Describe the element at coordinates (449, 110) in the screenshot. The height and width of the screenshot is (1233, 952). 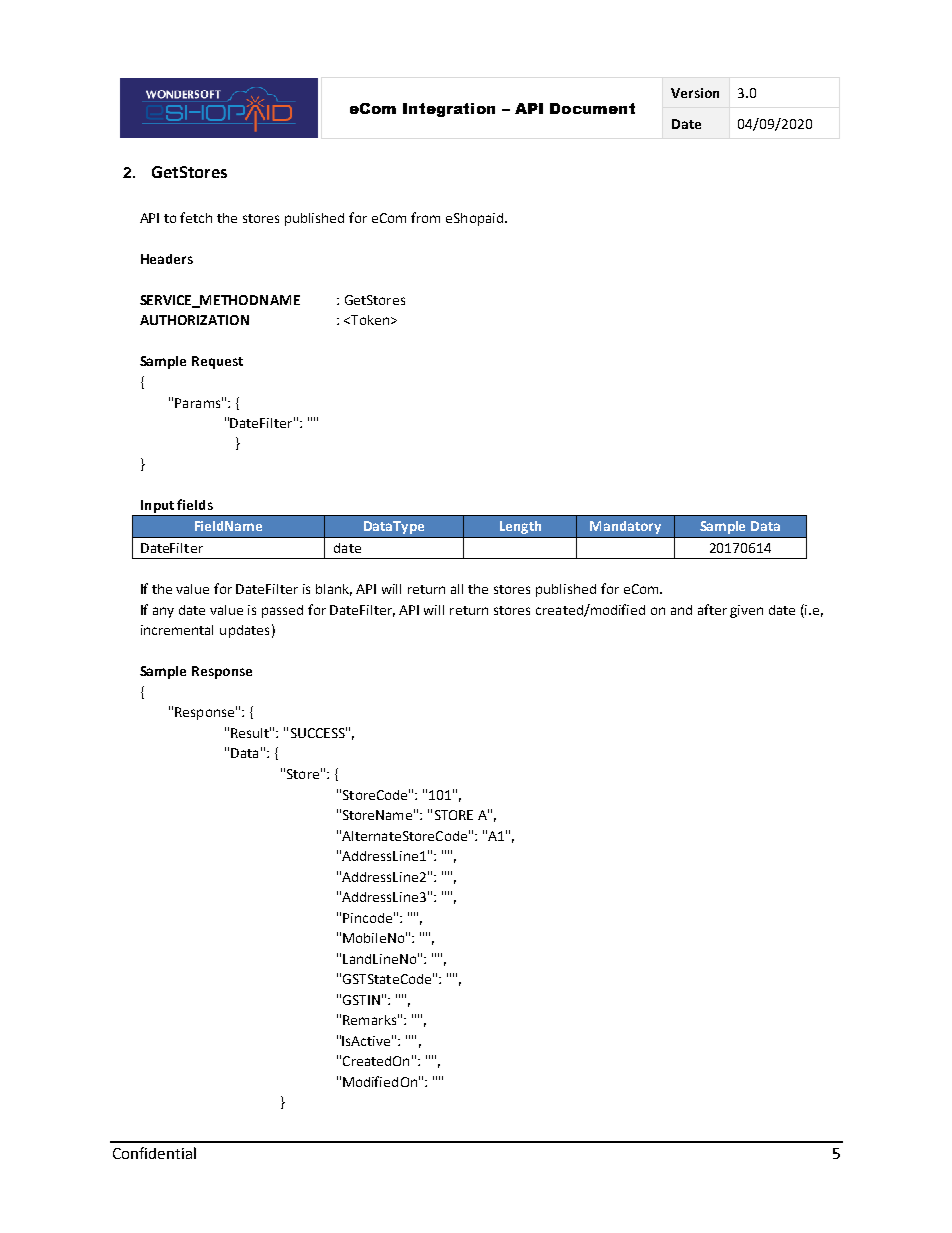
I see `Integration` at that location.
